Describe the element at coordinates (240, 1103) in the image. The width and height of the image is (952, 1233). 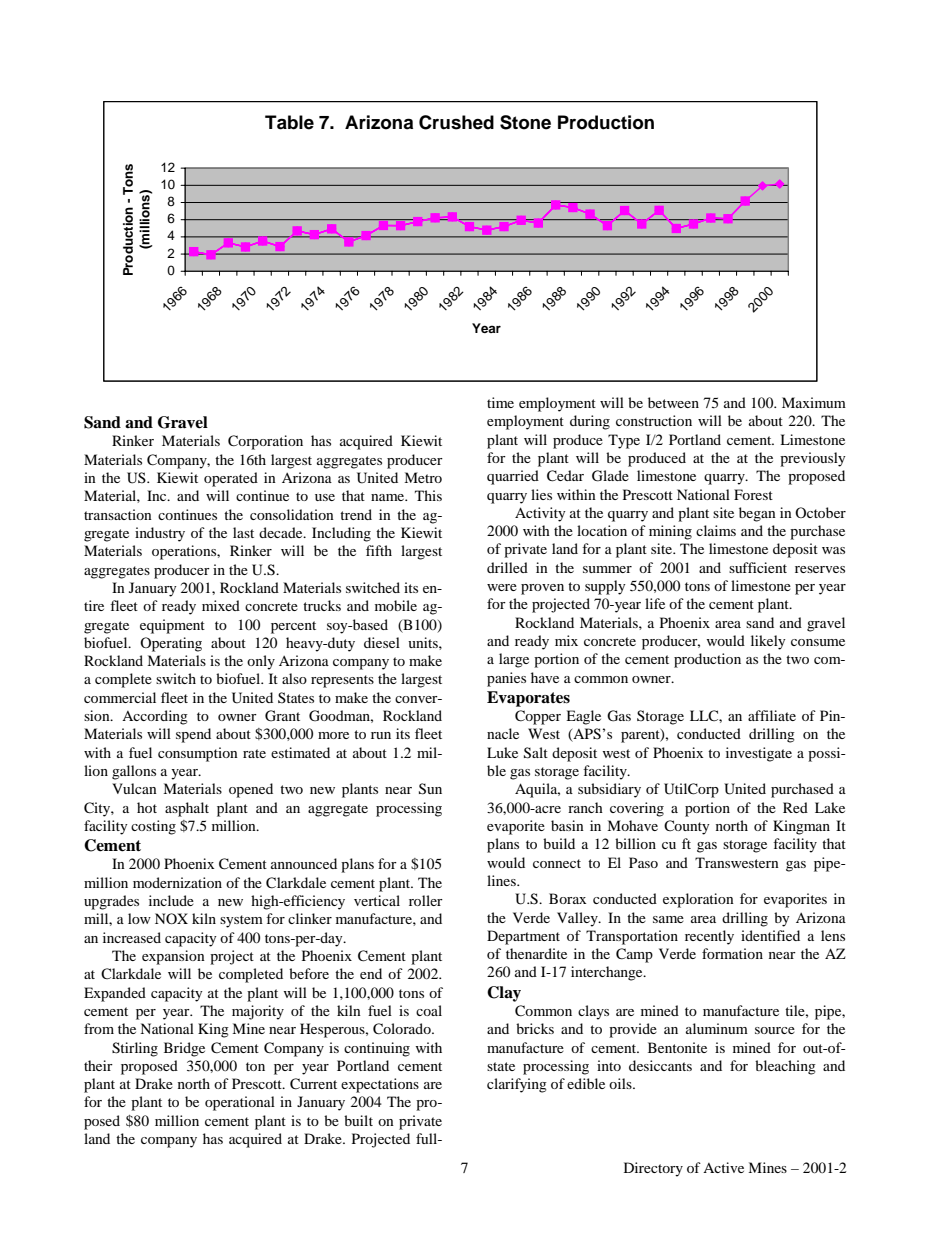
I see `operational` at that location.
